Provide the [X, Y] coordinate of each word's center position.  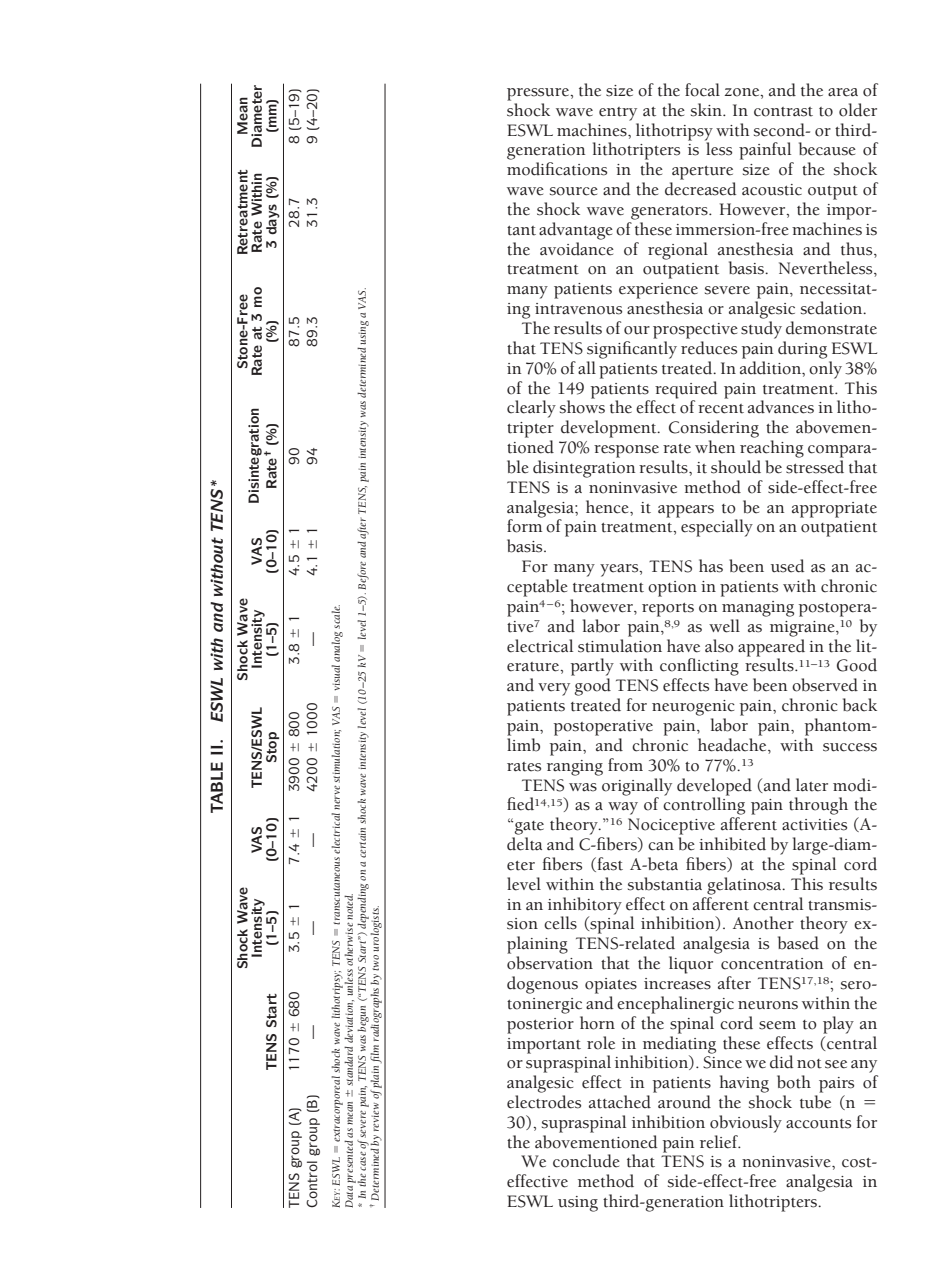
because [827, 149]
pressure [539, 94]
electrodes [544, 1102]
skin [707, 110]
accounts [818, 1124]
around [684, 1102]
